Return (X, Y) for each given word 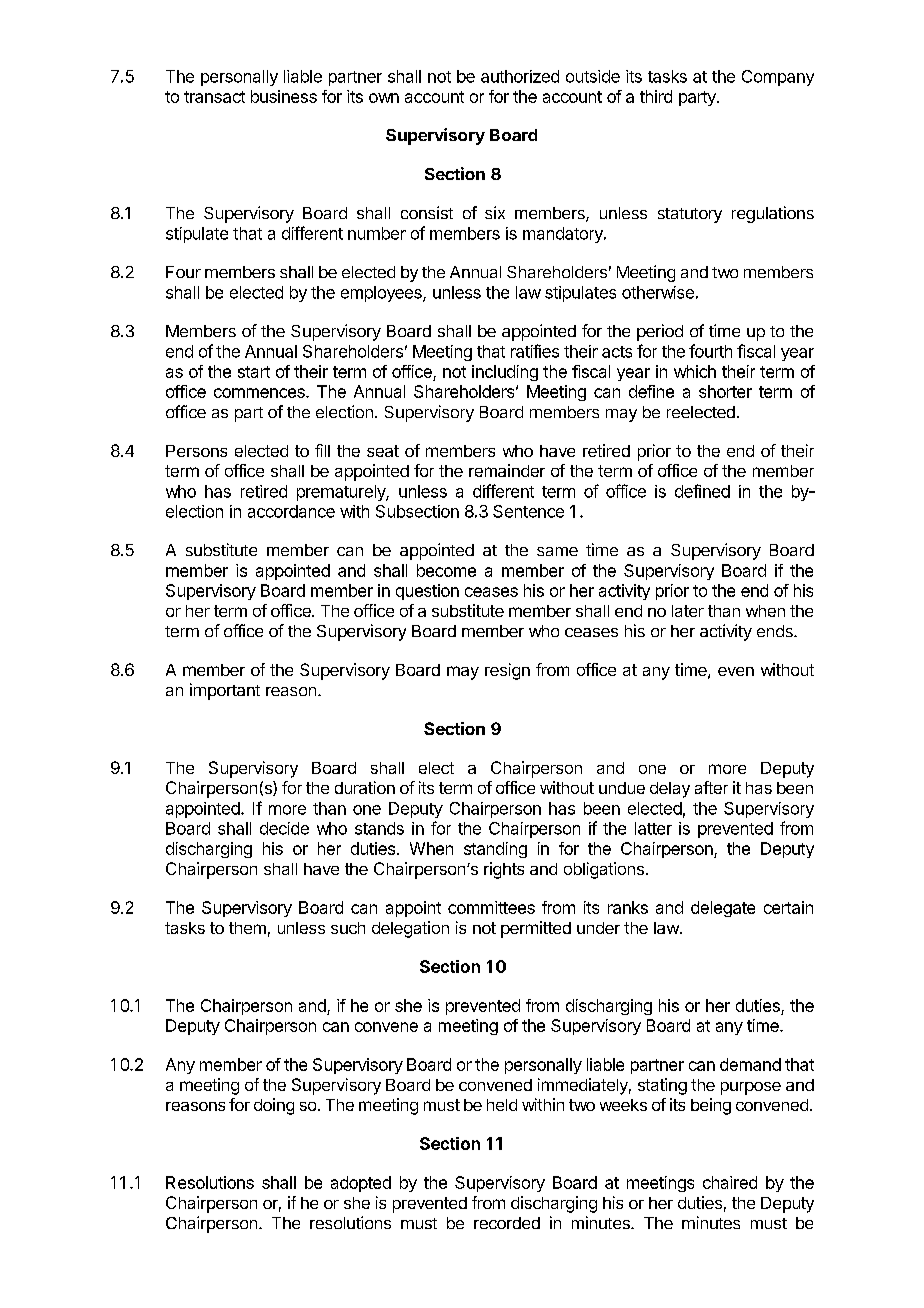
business (284, 96)
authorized (520, 76)
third (656, 96)
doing (274, 1106)
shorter (725, 391)
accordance (291, 511)
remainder (507, 470)
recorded (507, 1223)
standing (495, 850)
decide (284, 828)
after (711, 787)
